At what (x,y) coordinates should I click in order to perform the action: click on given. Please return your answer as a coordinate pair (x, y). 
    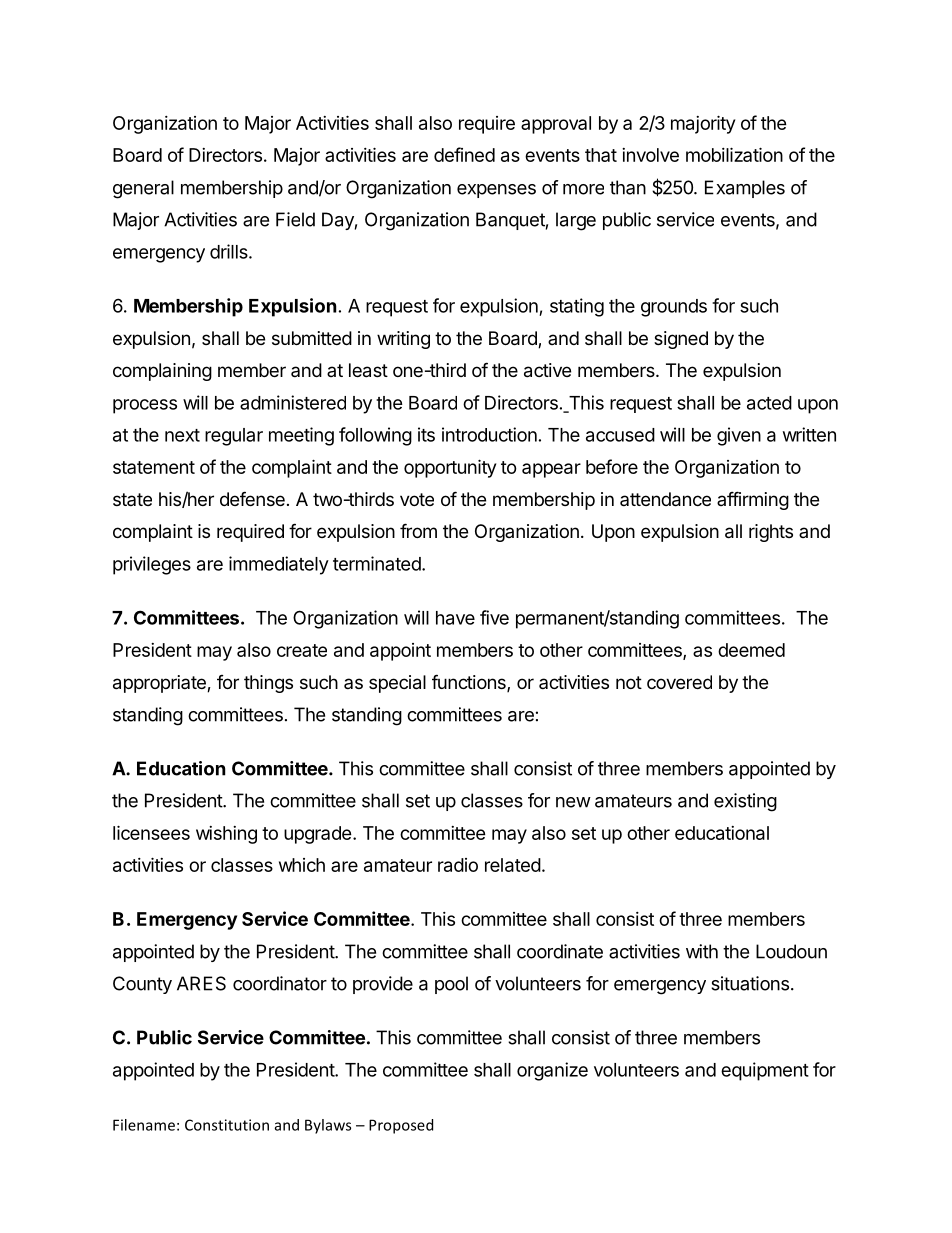
    Looking at the image, I should click on (739, 436).
